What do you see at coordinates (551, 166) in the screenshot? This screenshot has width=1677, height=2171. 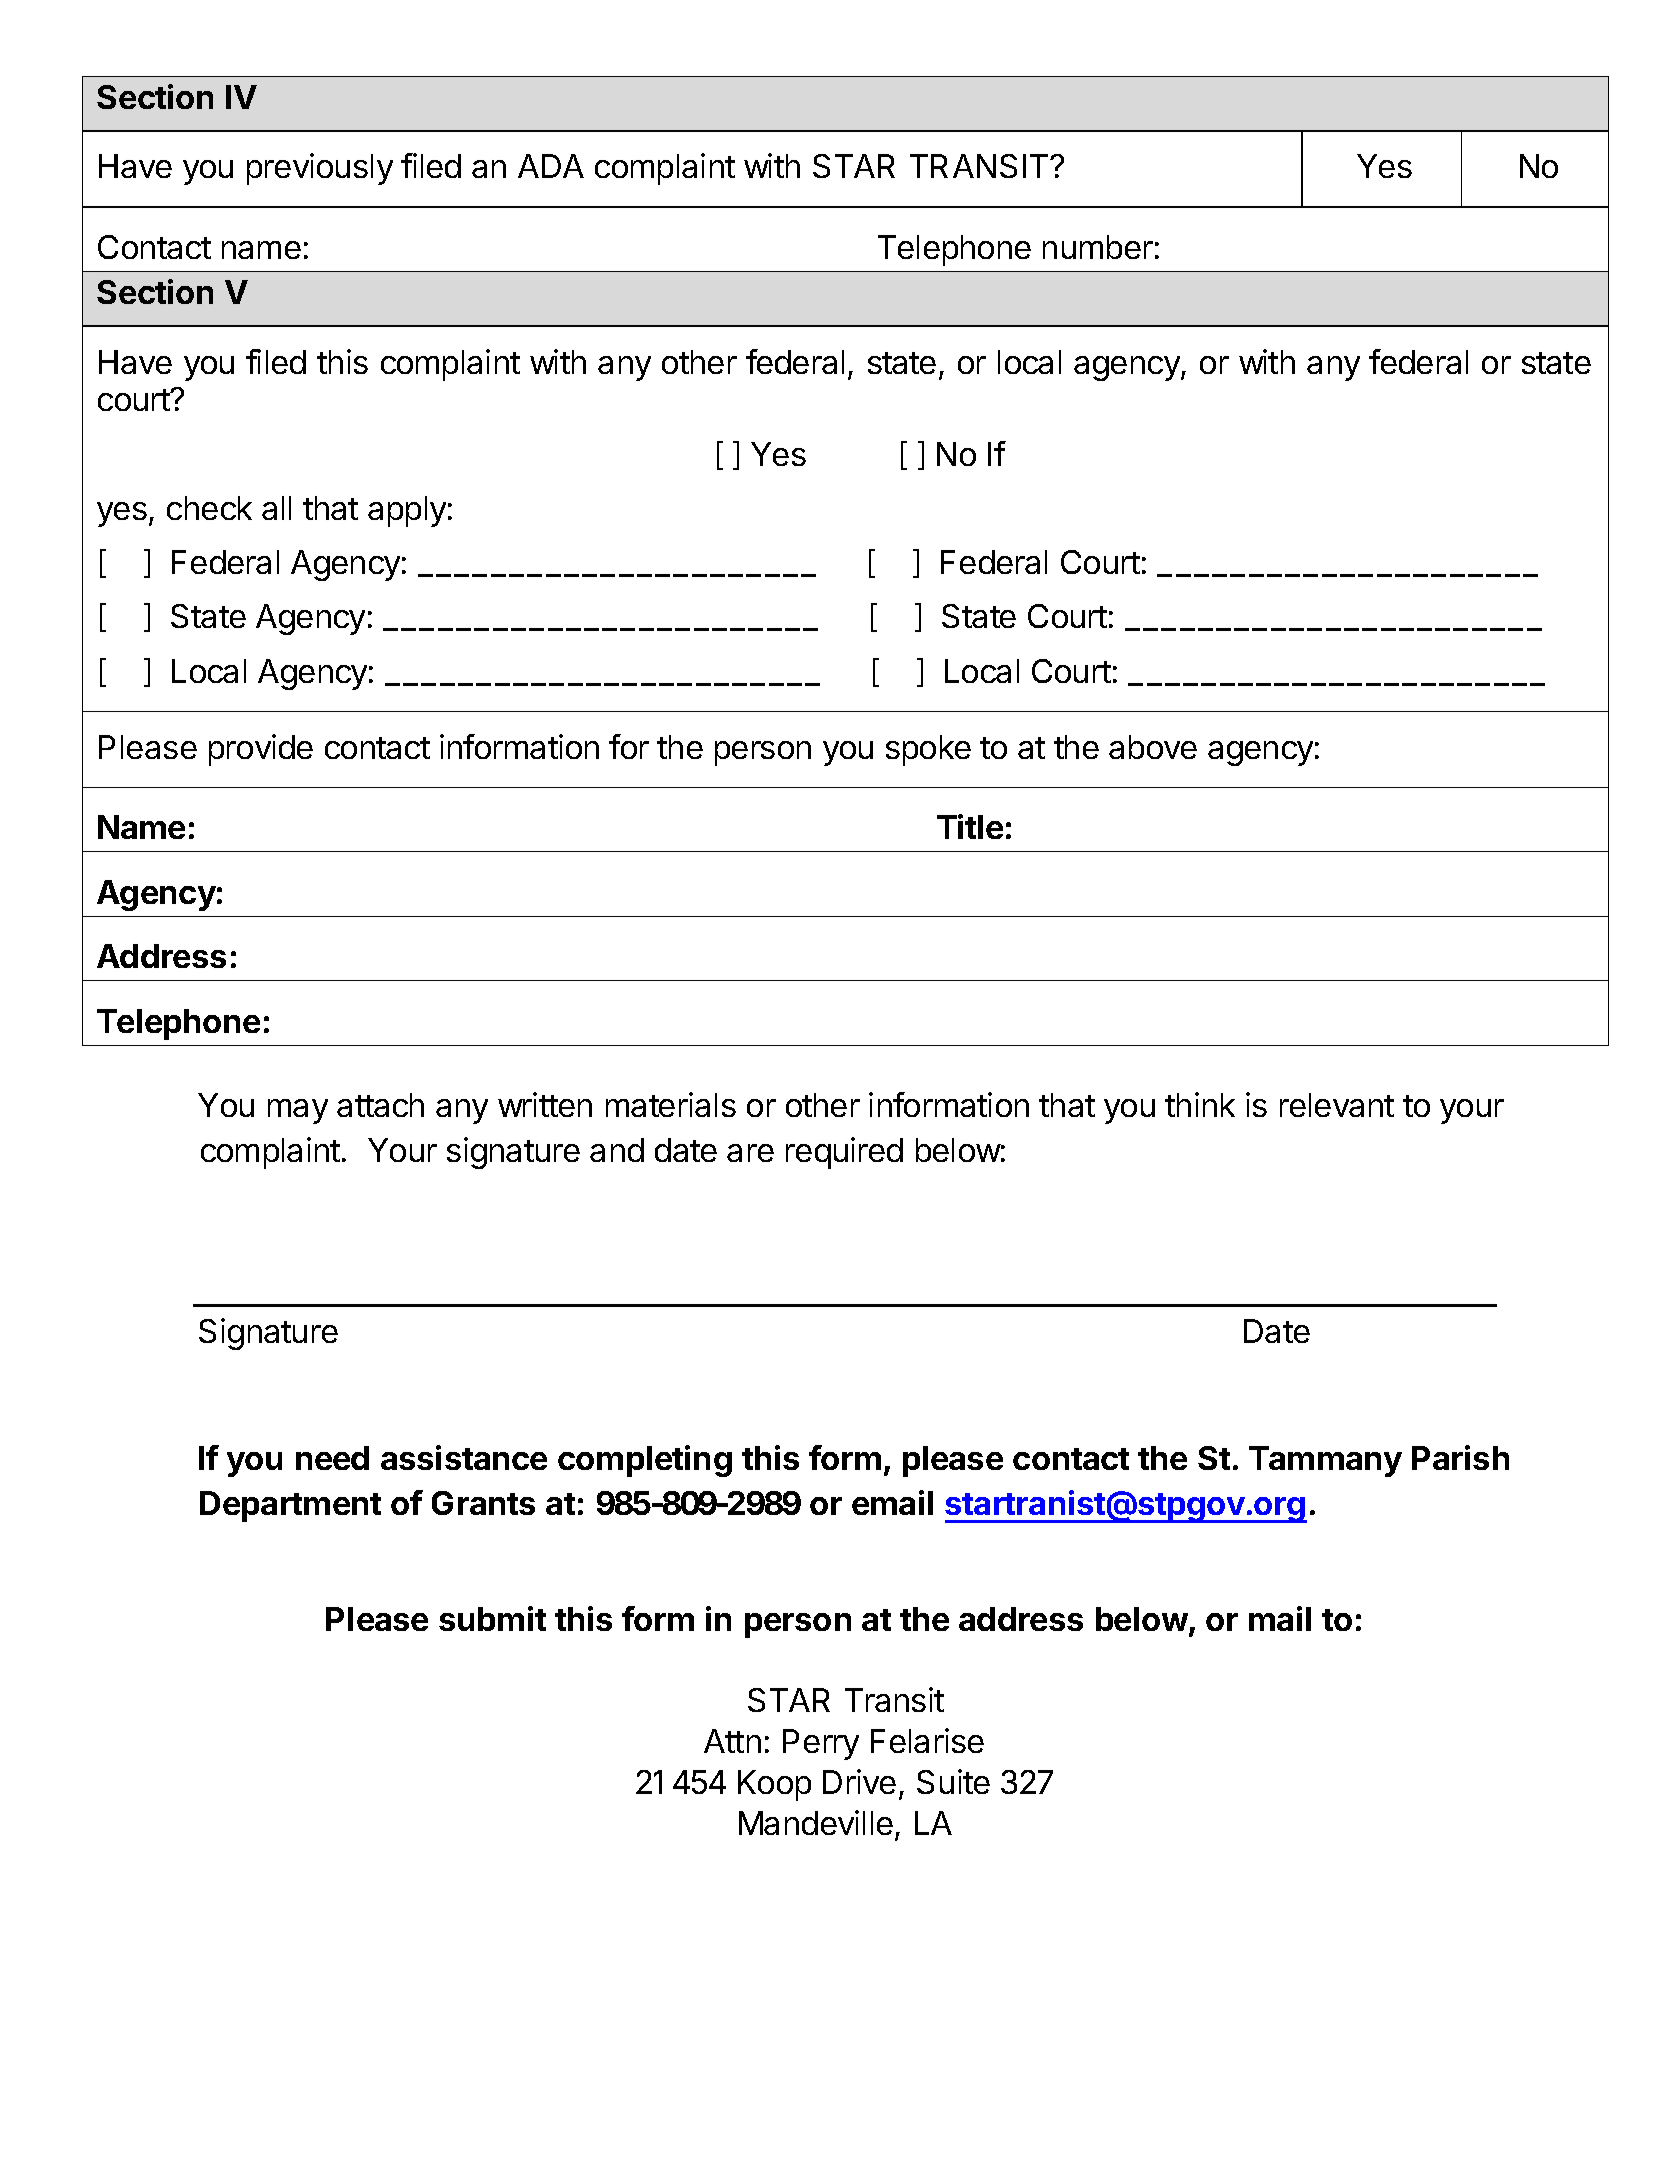 I see `ADA` at bounding box center [551, 166].
